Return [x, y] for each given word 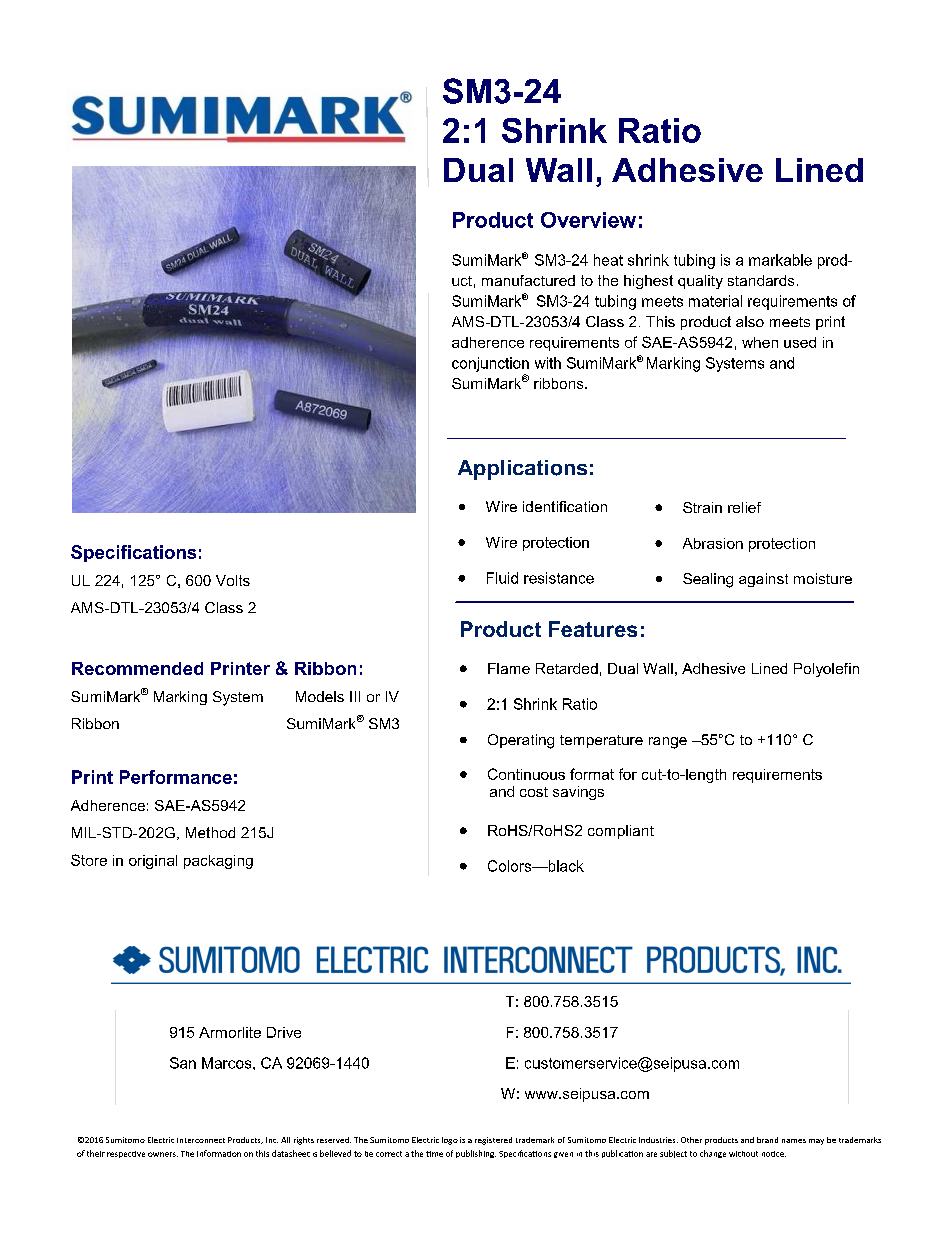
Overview [588, 220]
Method [210, 832]
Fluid [502, 578]
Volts [233, 580]
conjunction [490, 364]
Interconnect [201, 1140]
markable [780, 260]
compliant [621, 832]
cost [534, 792]
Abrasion [713, 543]
